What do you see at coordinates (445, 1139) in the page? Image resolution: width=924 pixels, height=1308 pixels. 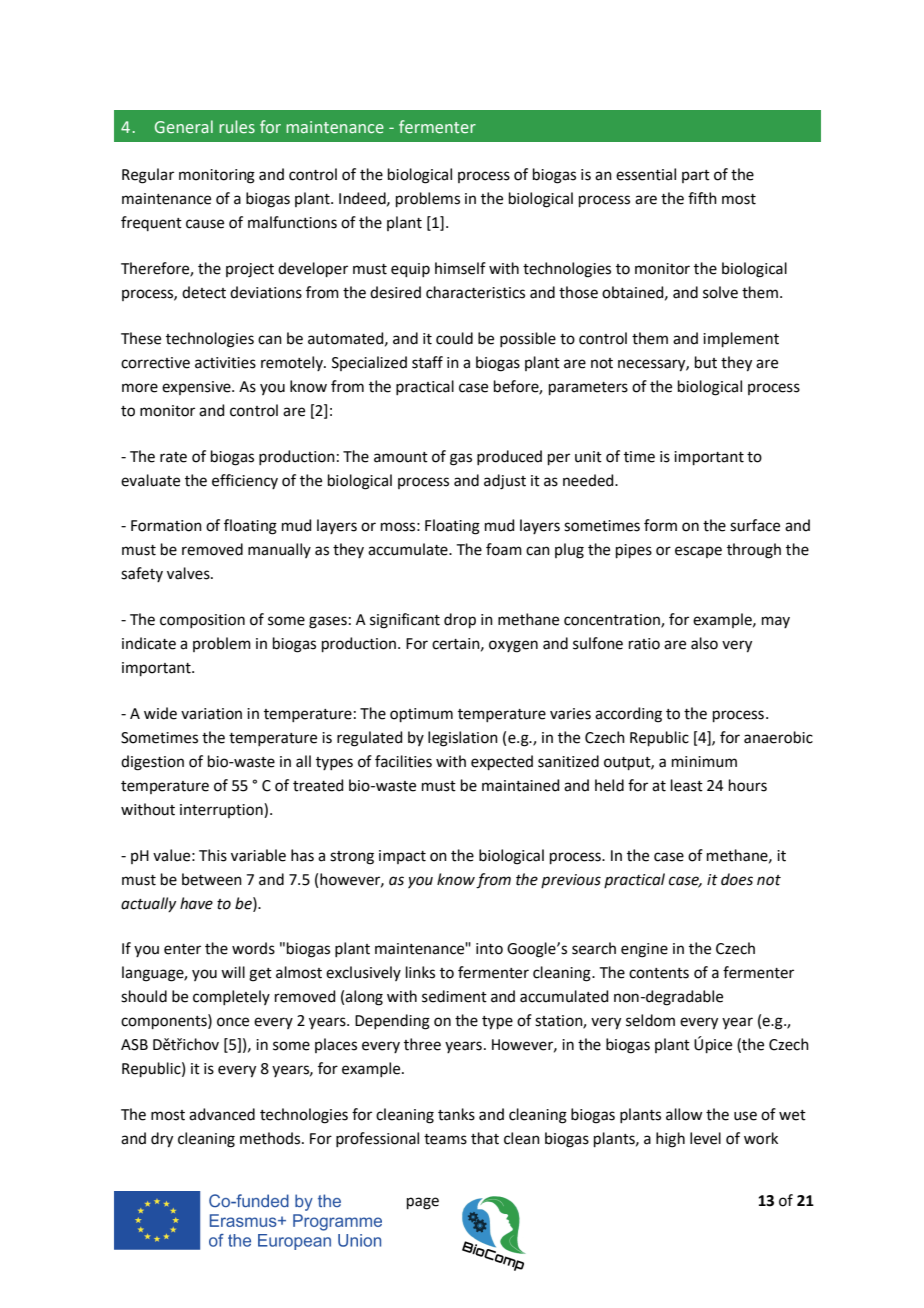 I see `teams` at bounding box center [445, 1139].
